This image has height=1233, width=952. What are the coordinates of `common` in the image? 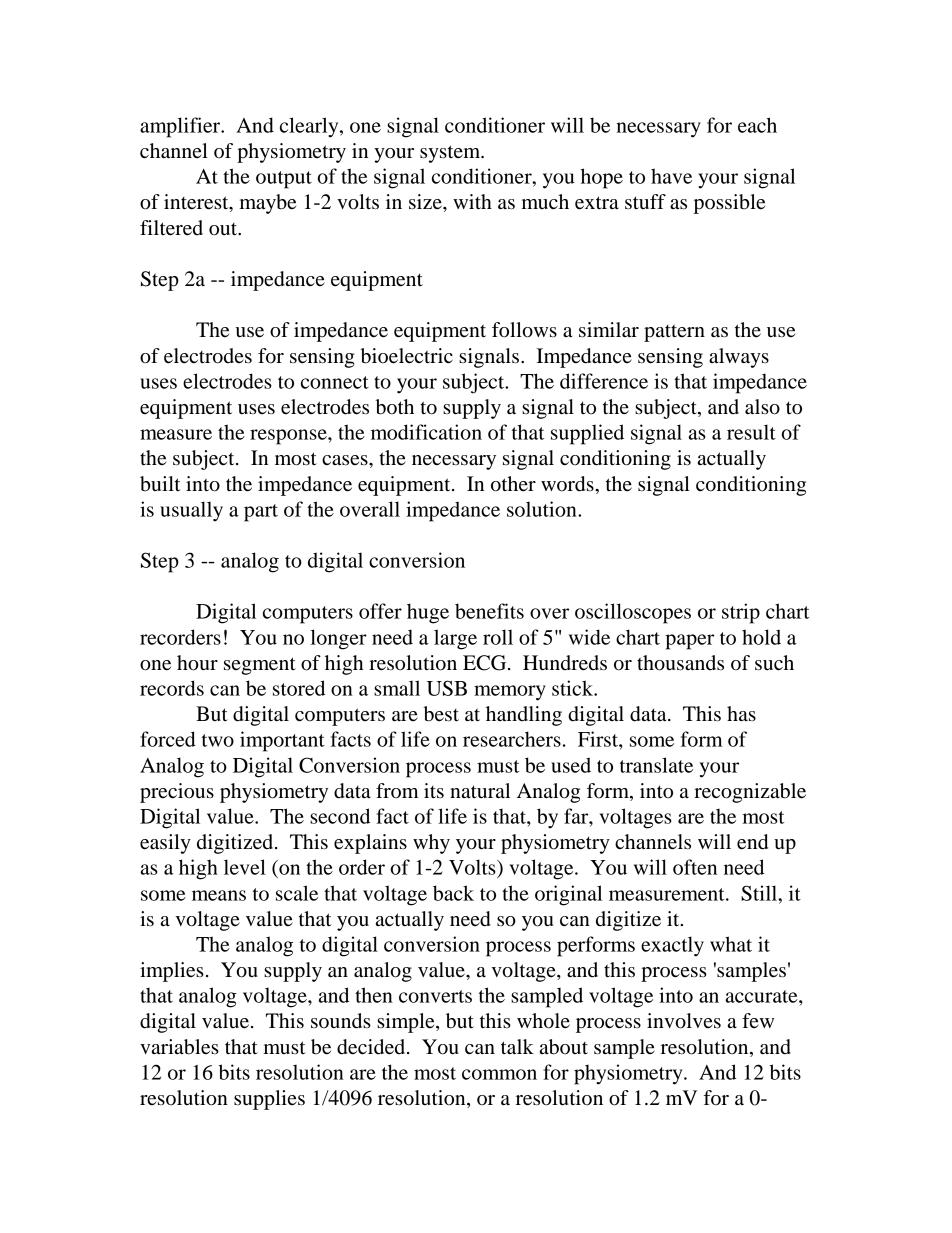 It's located at (499, 1074).
